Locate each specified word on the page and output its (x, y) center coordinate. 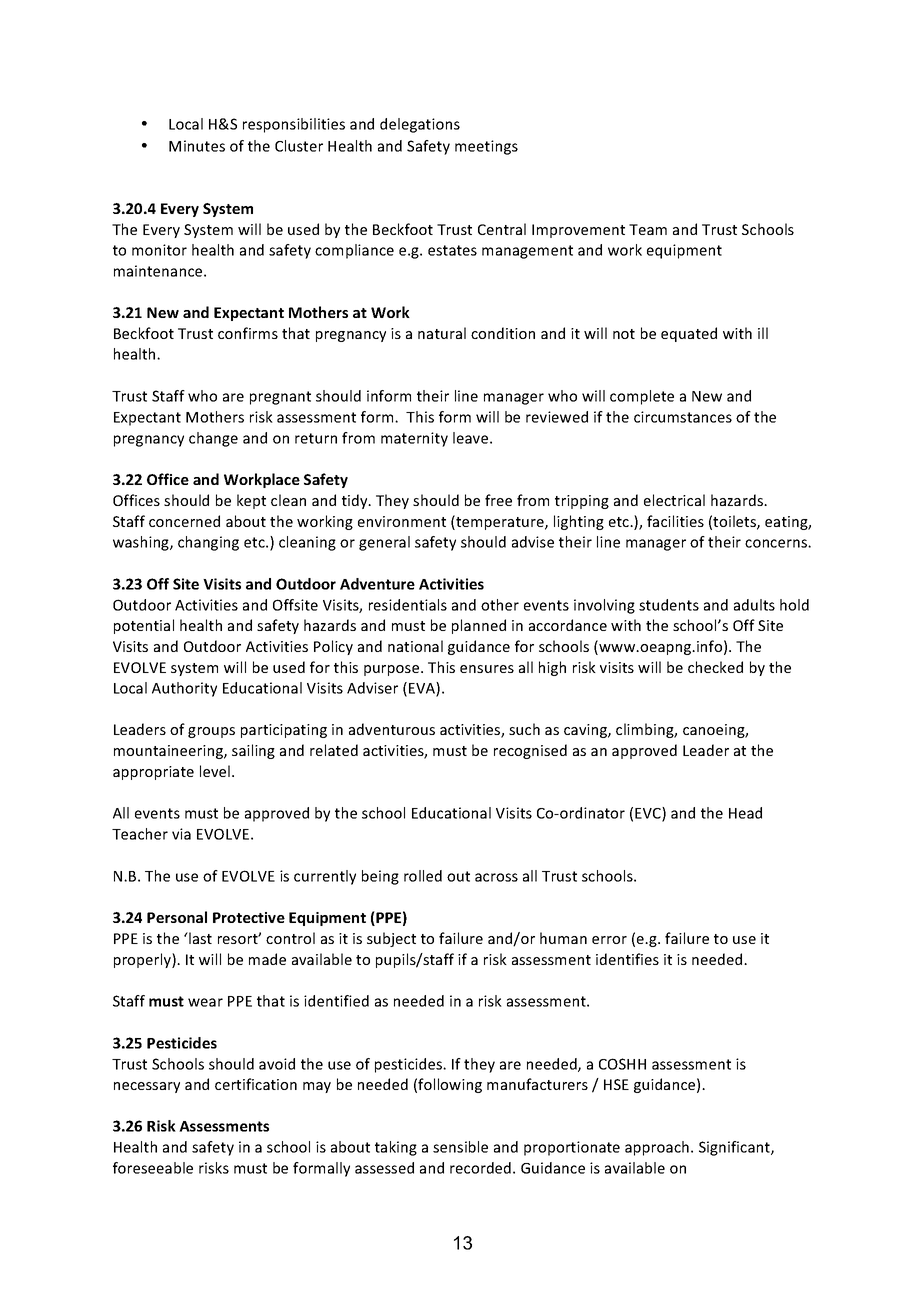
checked (715, 667)
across (496, 877)
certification (256, 1084)
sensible (460, 1147)
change (213, 439)
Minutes (197, 146)
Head (745, 813)
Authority (184, 689)
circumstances (683, 417)
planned (479, 626)
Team (648, 229)
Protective (249, 917)
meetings (486, 147)
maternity (414, 439)
